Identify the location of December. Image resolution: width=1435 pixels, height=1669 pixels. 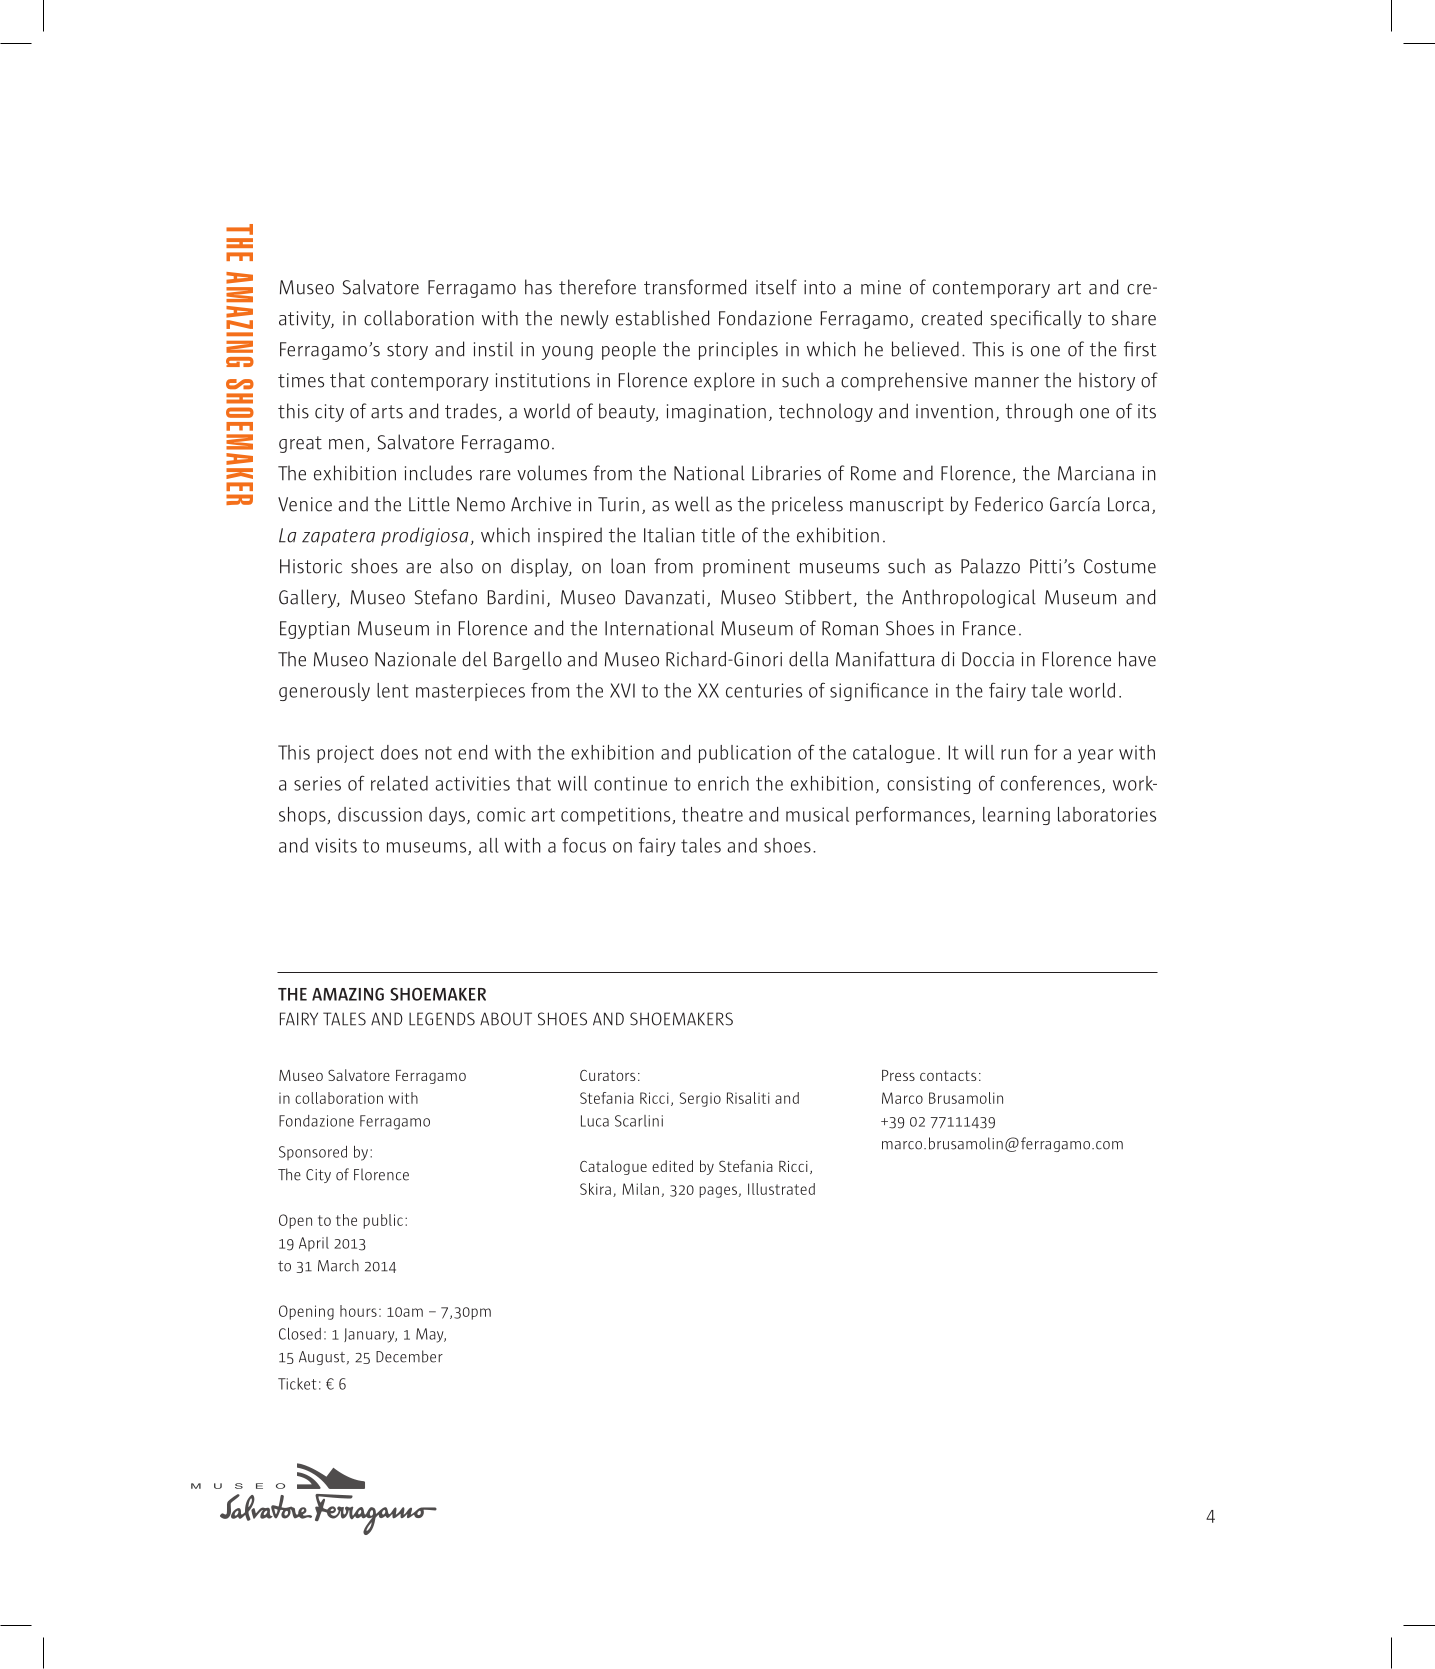
(409, 1356).
